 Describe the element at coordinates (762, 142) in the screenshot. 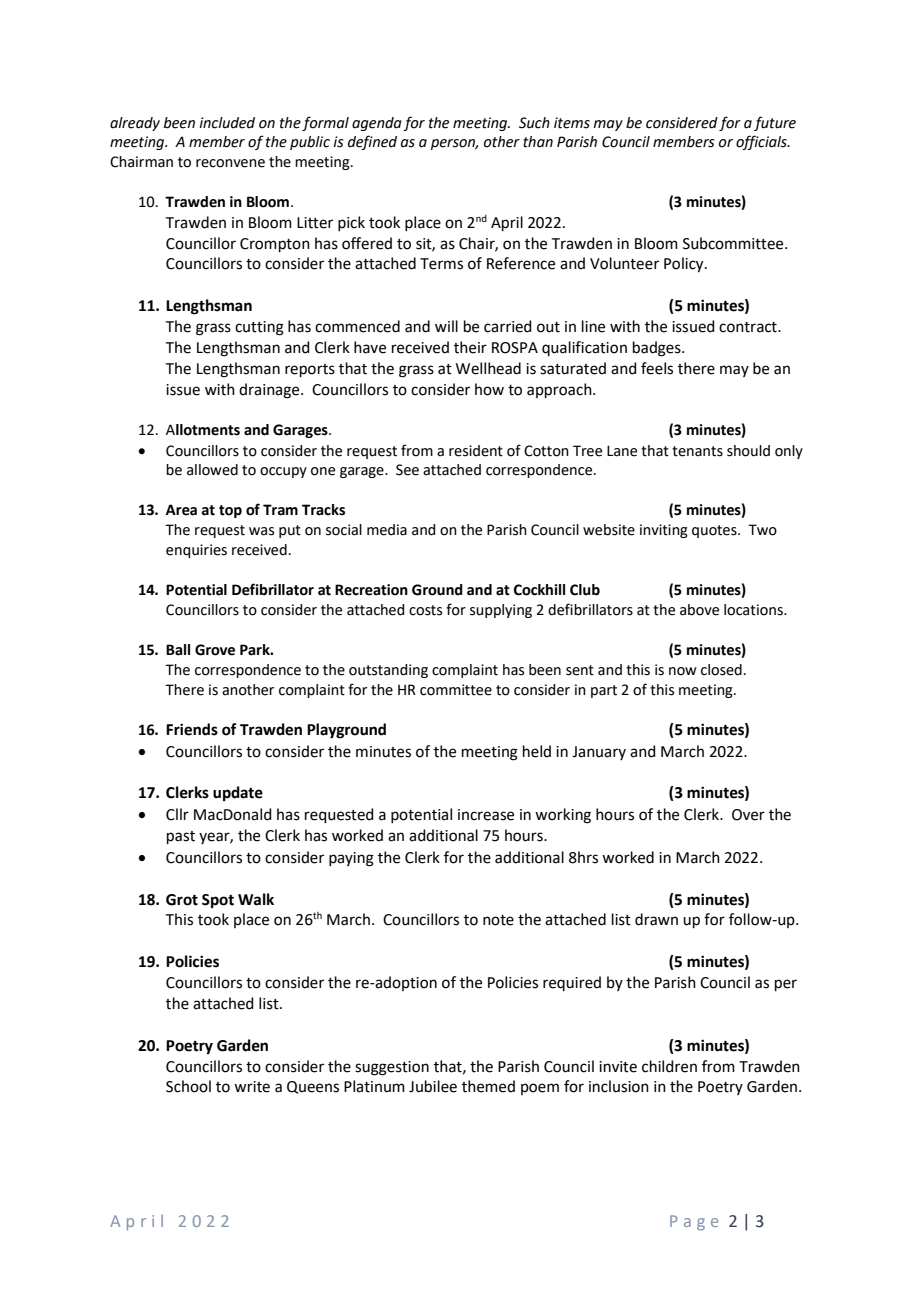

I see `officials` at that location.
